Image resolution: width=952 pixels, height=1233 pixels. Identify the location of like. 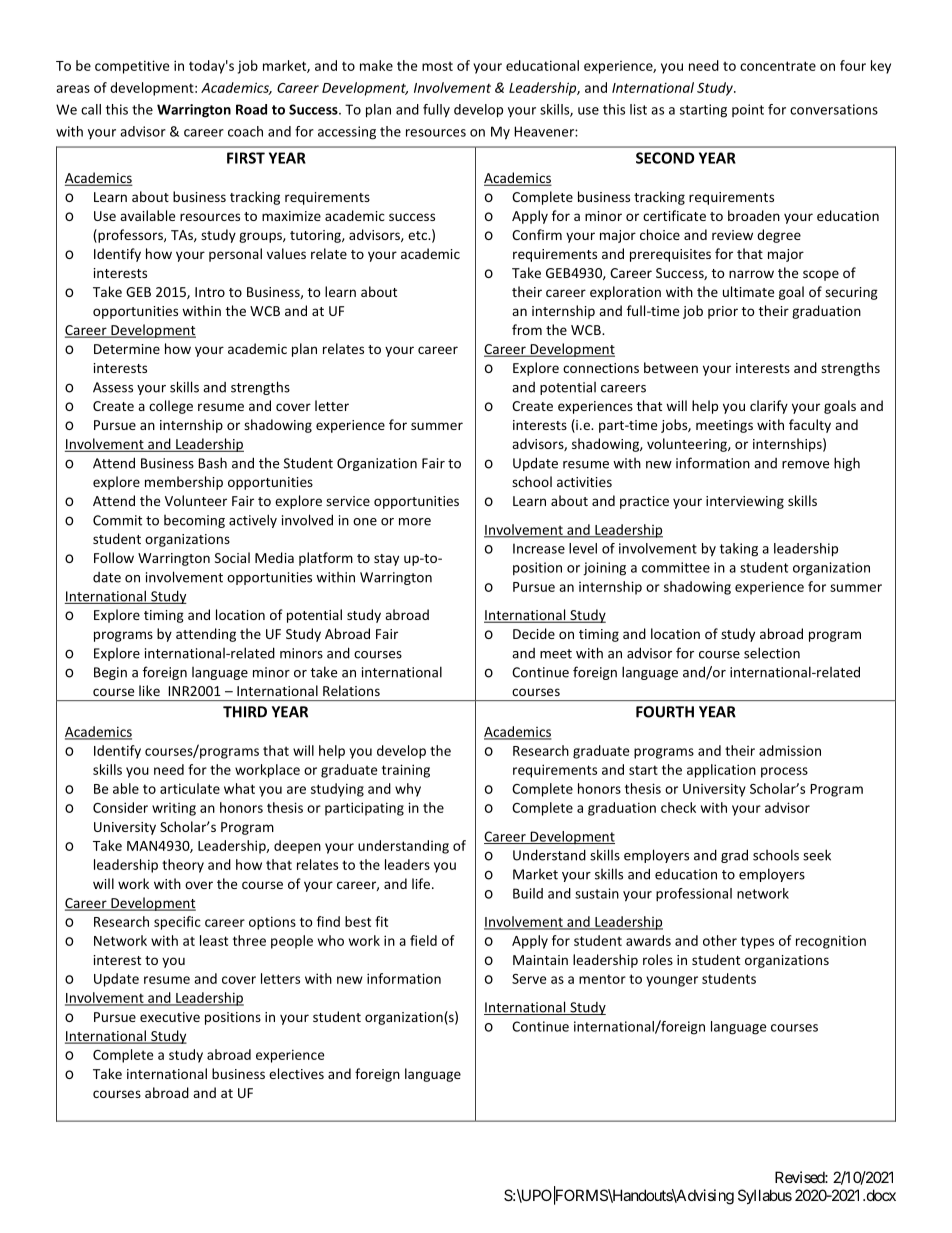
(149, 690).
